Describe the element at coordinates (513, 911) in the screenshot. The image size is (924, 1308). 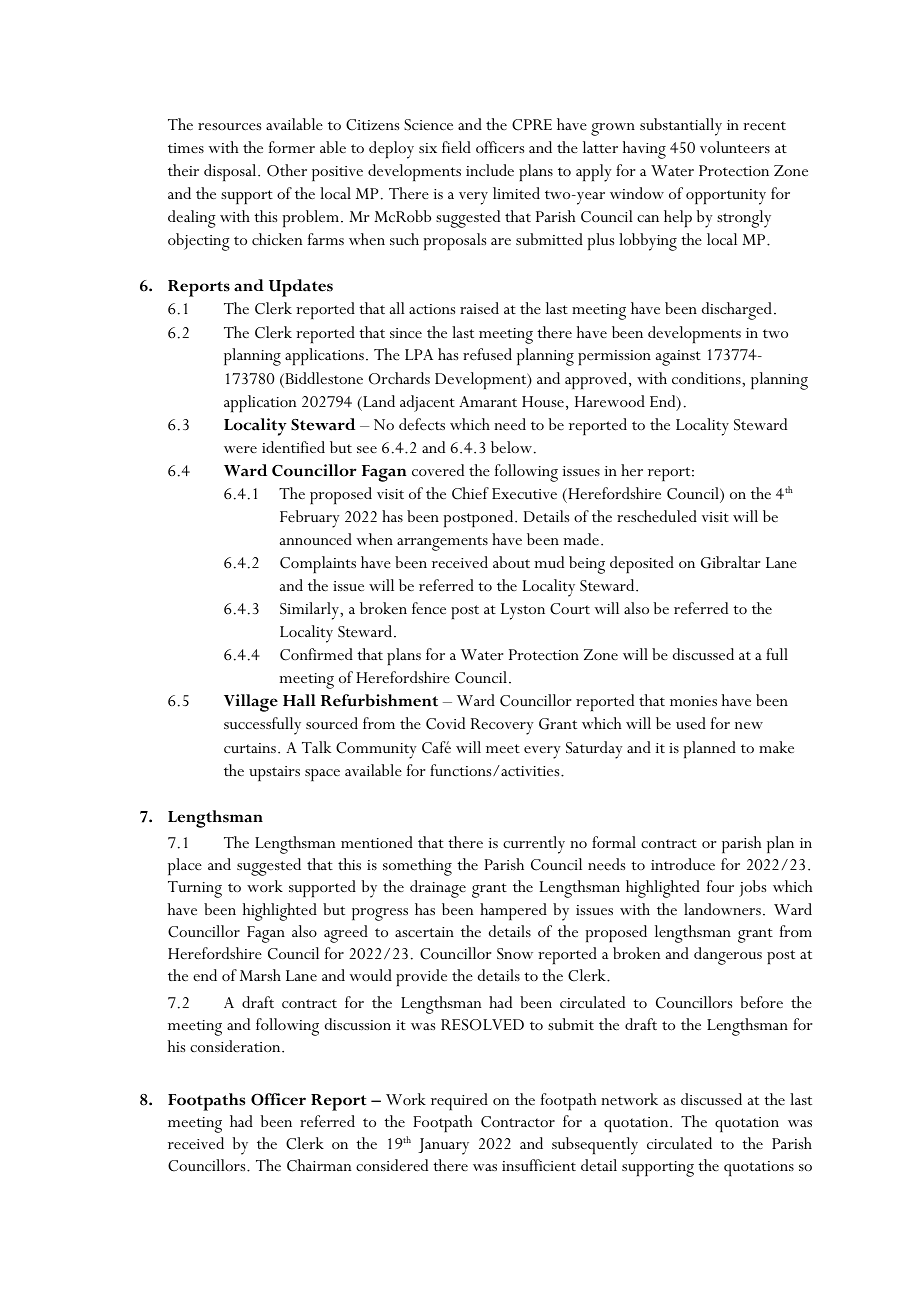
I see `hampered` at that location.
